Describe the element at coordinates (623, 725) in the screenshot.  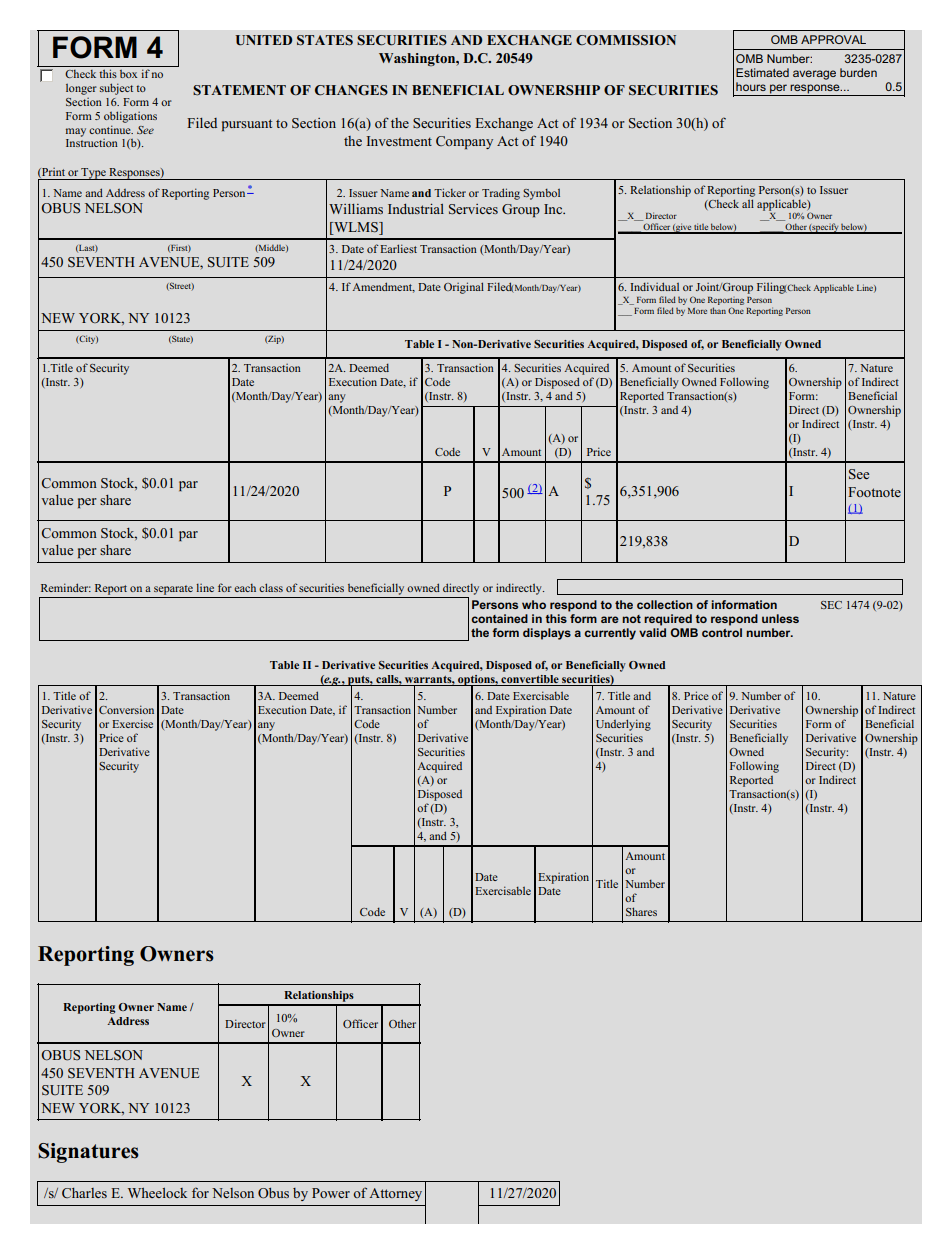
I see `Underlying` at that location.
